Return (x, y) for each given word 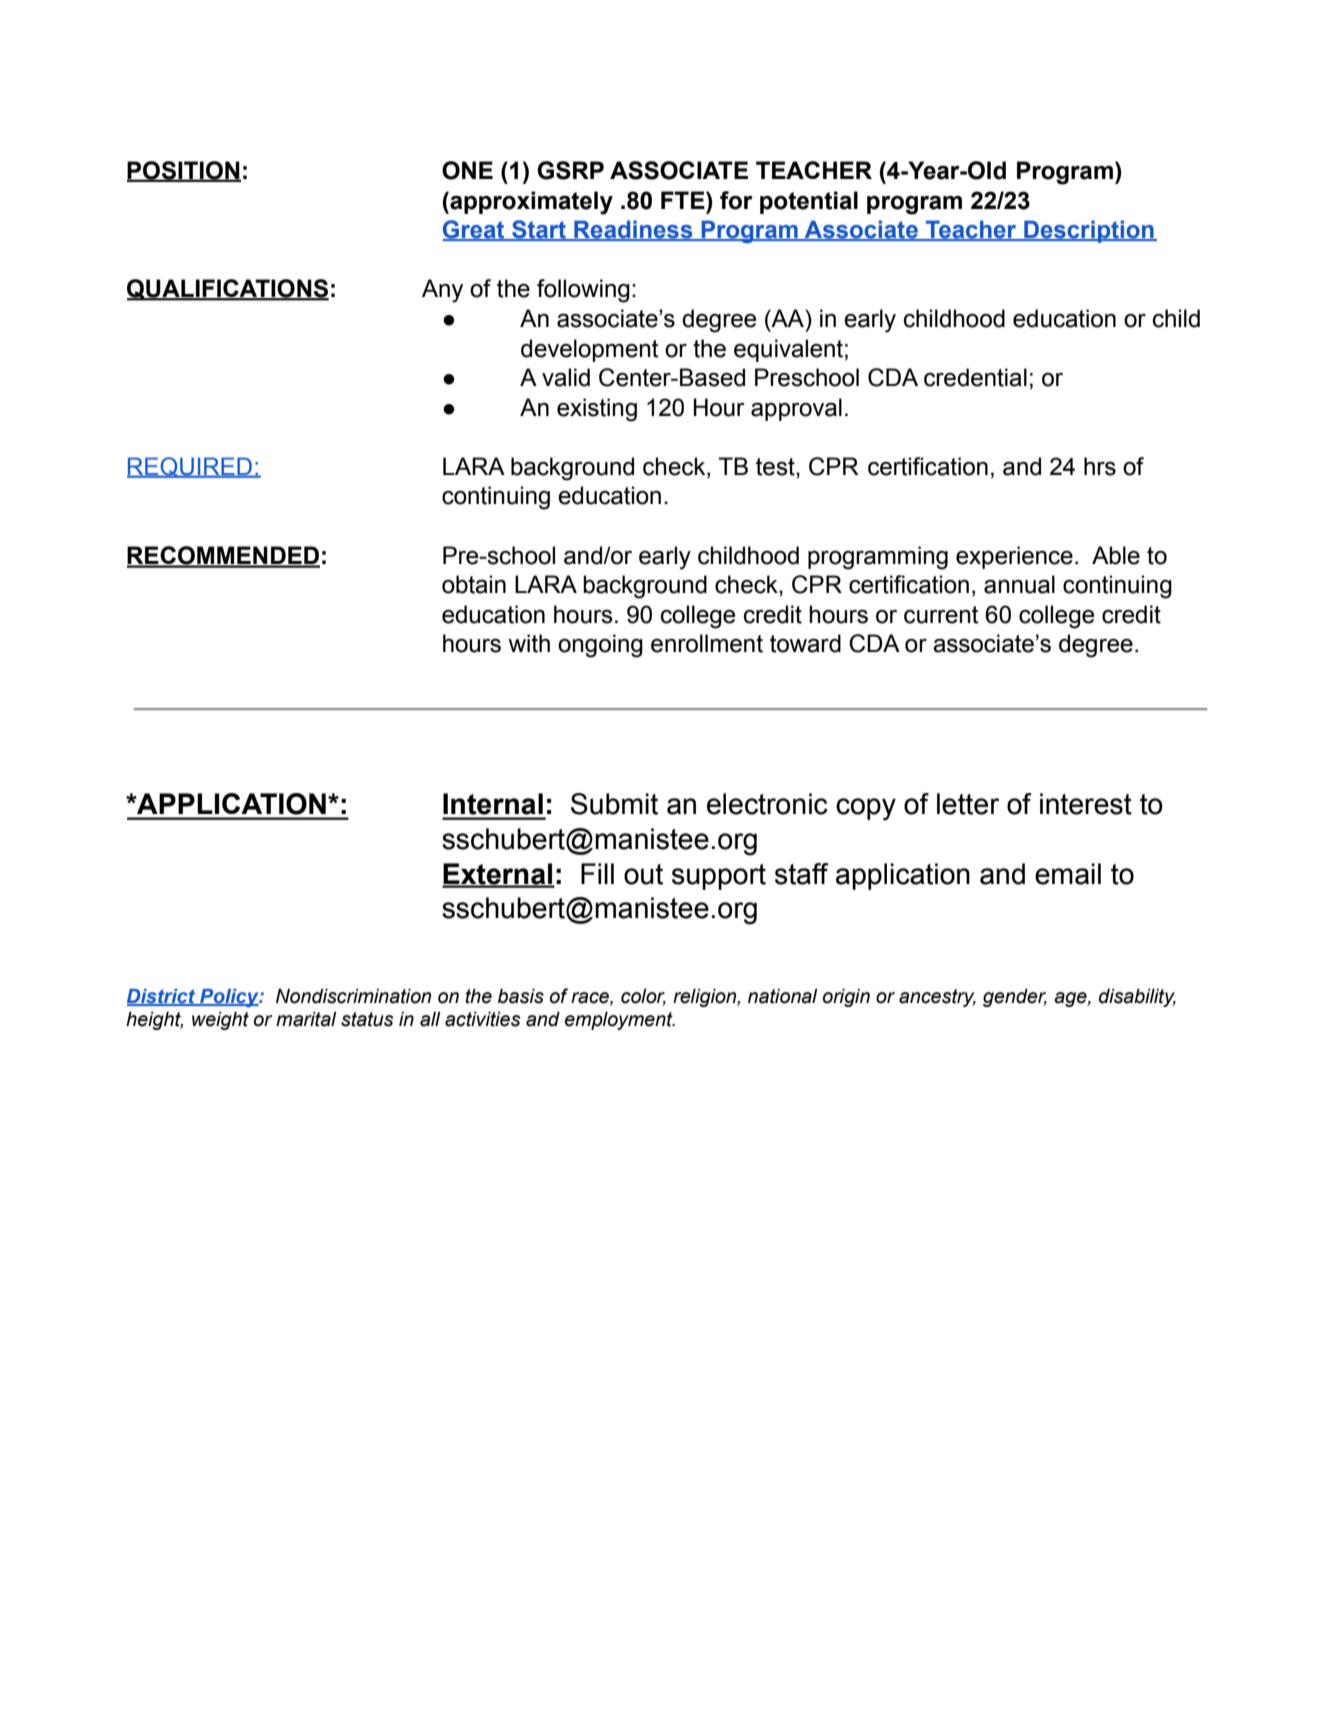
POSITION (184, 171)
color (643, 997)
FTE (684, 200)
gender (1015, 997)
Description (1089, 231)
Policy (229, 998)
